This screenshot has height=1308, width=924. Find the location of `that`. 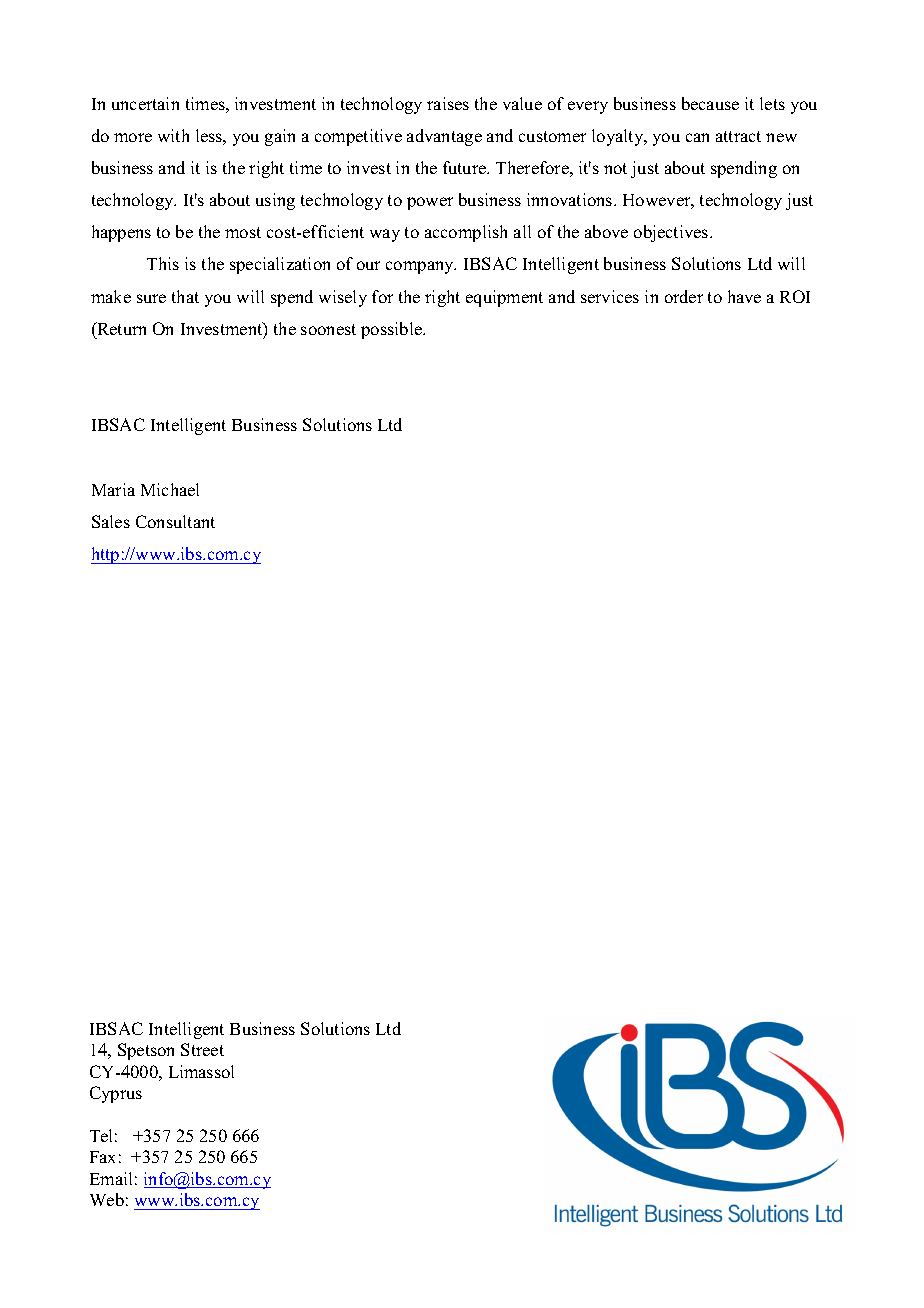

that is located at coordinates (185, 296).
